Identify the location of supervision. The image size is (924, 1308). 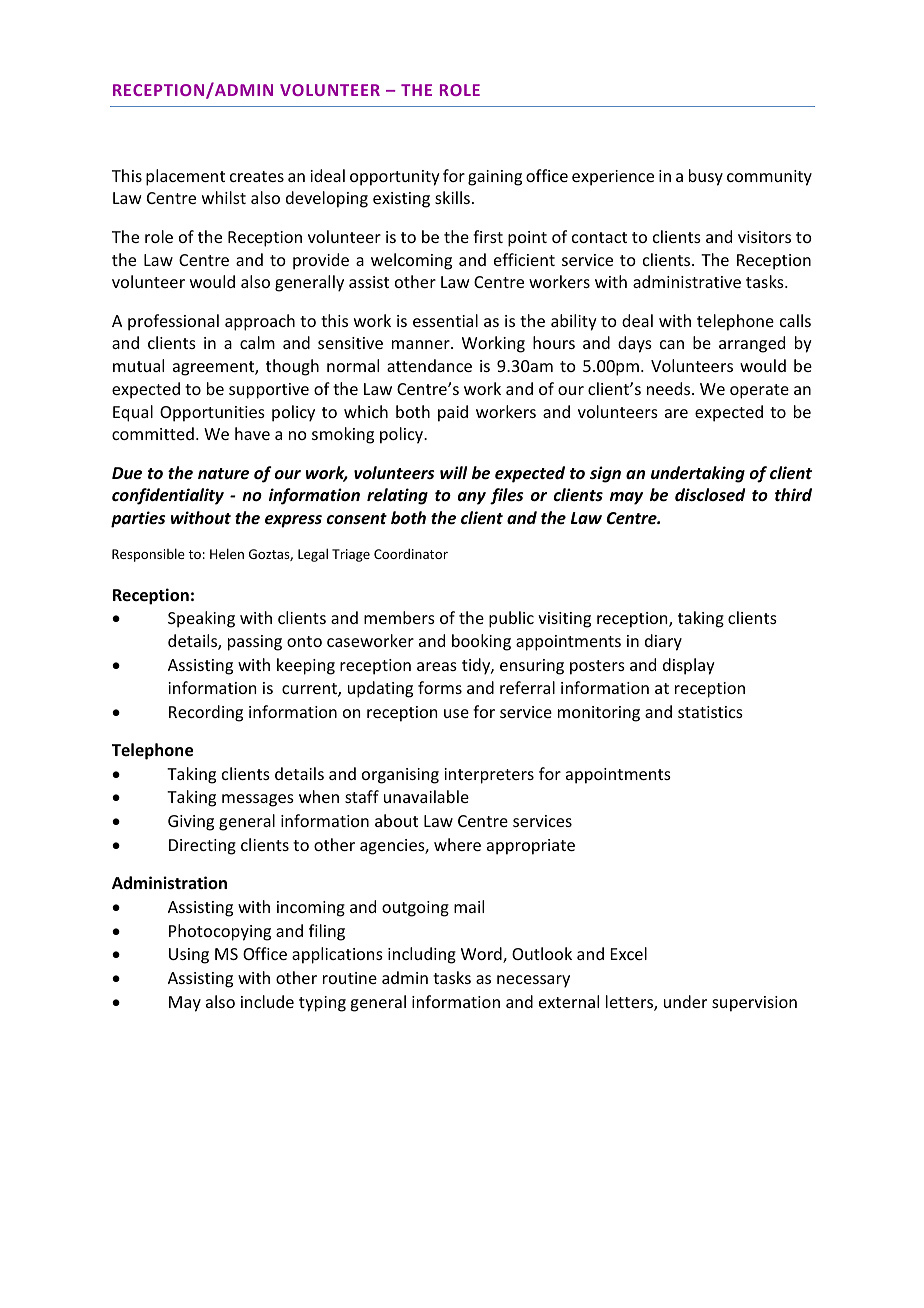
(754, 1004).
